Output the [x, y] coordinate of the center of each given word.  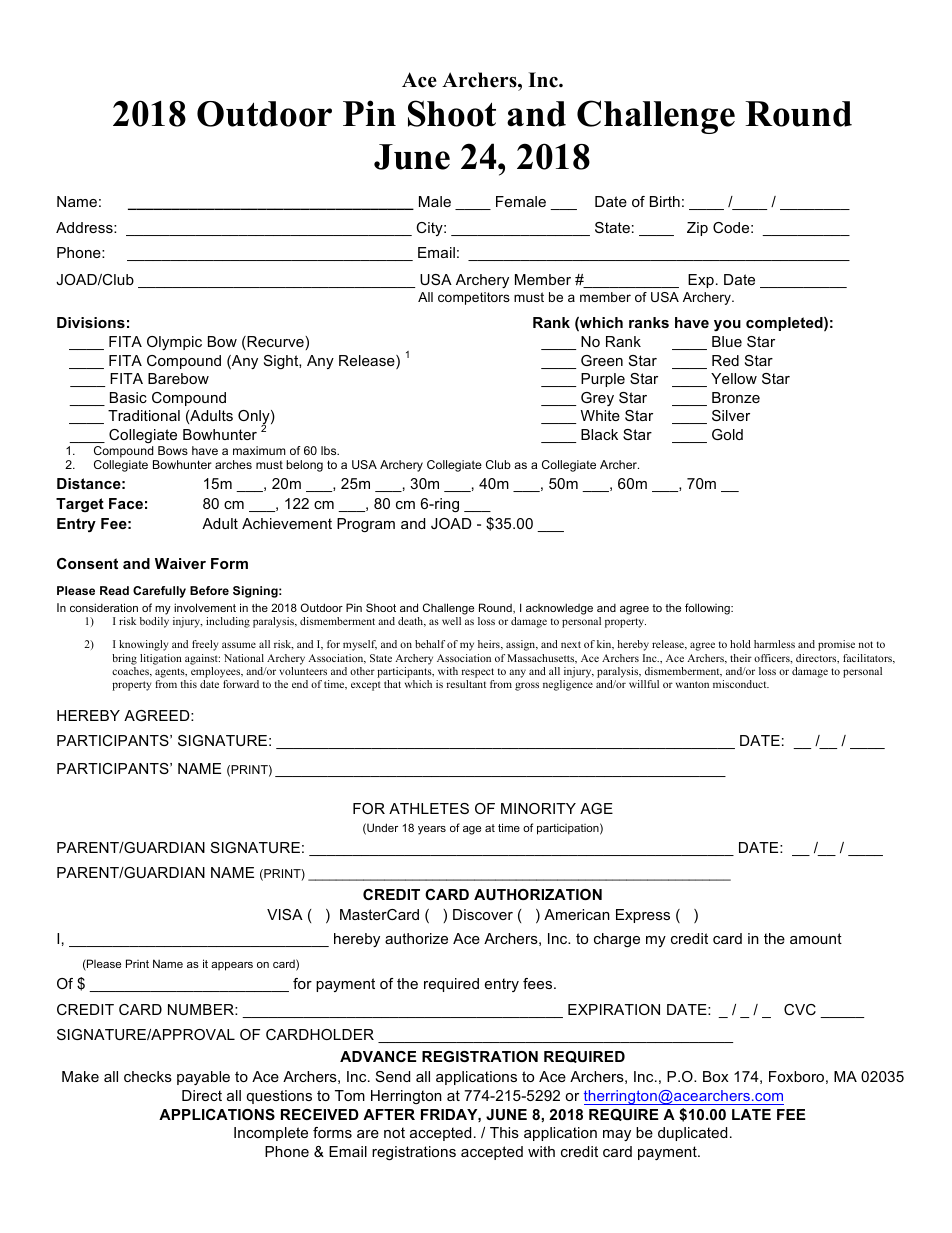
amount [816, 938]
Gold [727, 434]
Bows [173, 450]
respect [477, 673]
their [741, 658]
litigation [161, 659]
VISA [285, 914]
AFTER [389, 1114]
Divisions [91, 322]
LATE [751, 1114]
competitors [474, 298]
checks [148, 1076]
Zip [697, 229]
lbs [330, 450]
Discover [483, 914]
